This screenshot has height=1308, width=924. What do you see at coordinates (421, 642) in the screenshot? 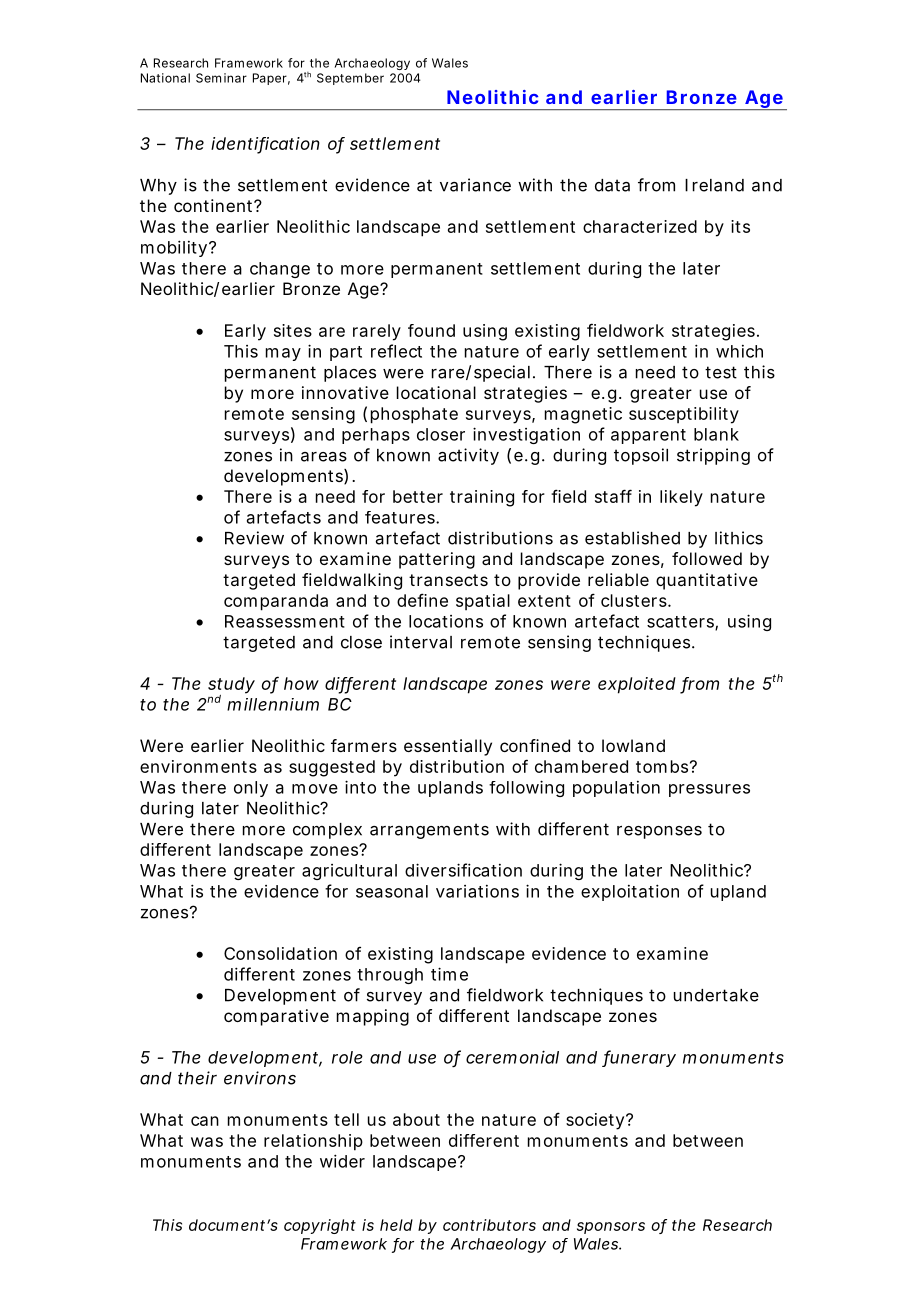
I see `interval` at bounding box center [421, 642].
